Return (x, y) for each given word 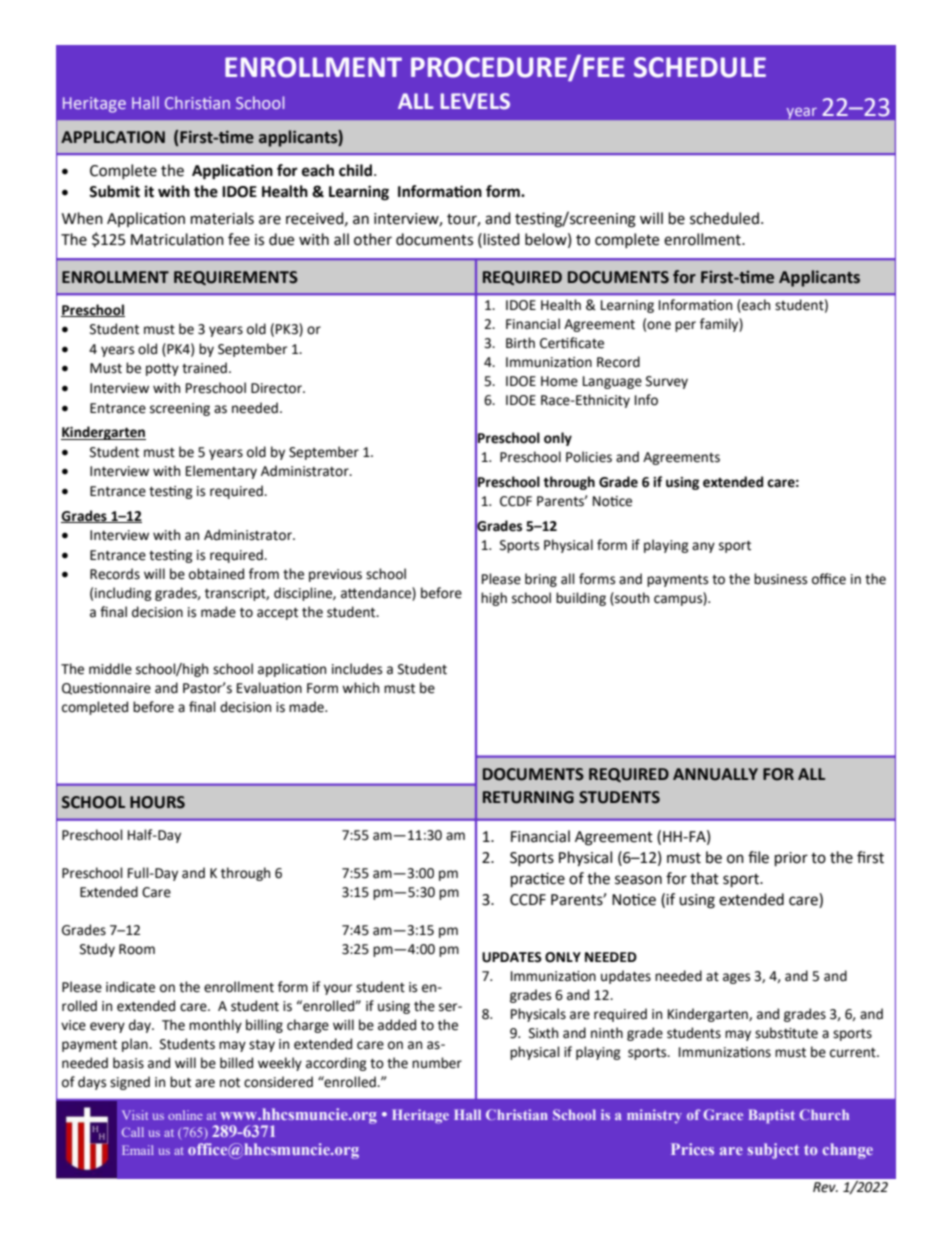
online (185, 1115)
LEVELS (475, 101)
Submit (114, 191)
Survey (667, 382)
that (704, 878)
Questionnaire (106, 689)
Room (137, 949)
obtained (216, 574)
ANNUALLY (715, 774)
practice (538, 880)
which (360, 688)
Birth (520, 343)
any (703, 547)
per (685, 326)
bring (541, 580)
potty (162, 369)
